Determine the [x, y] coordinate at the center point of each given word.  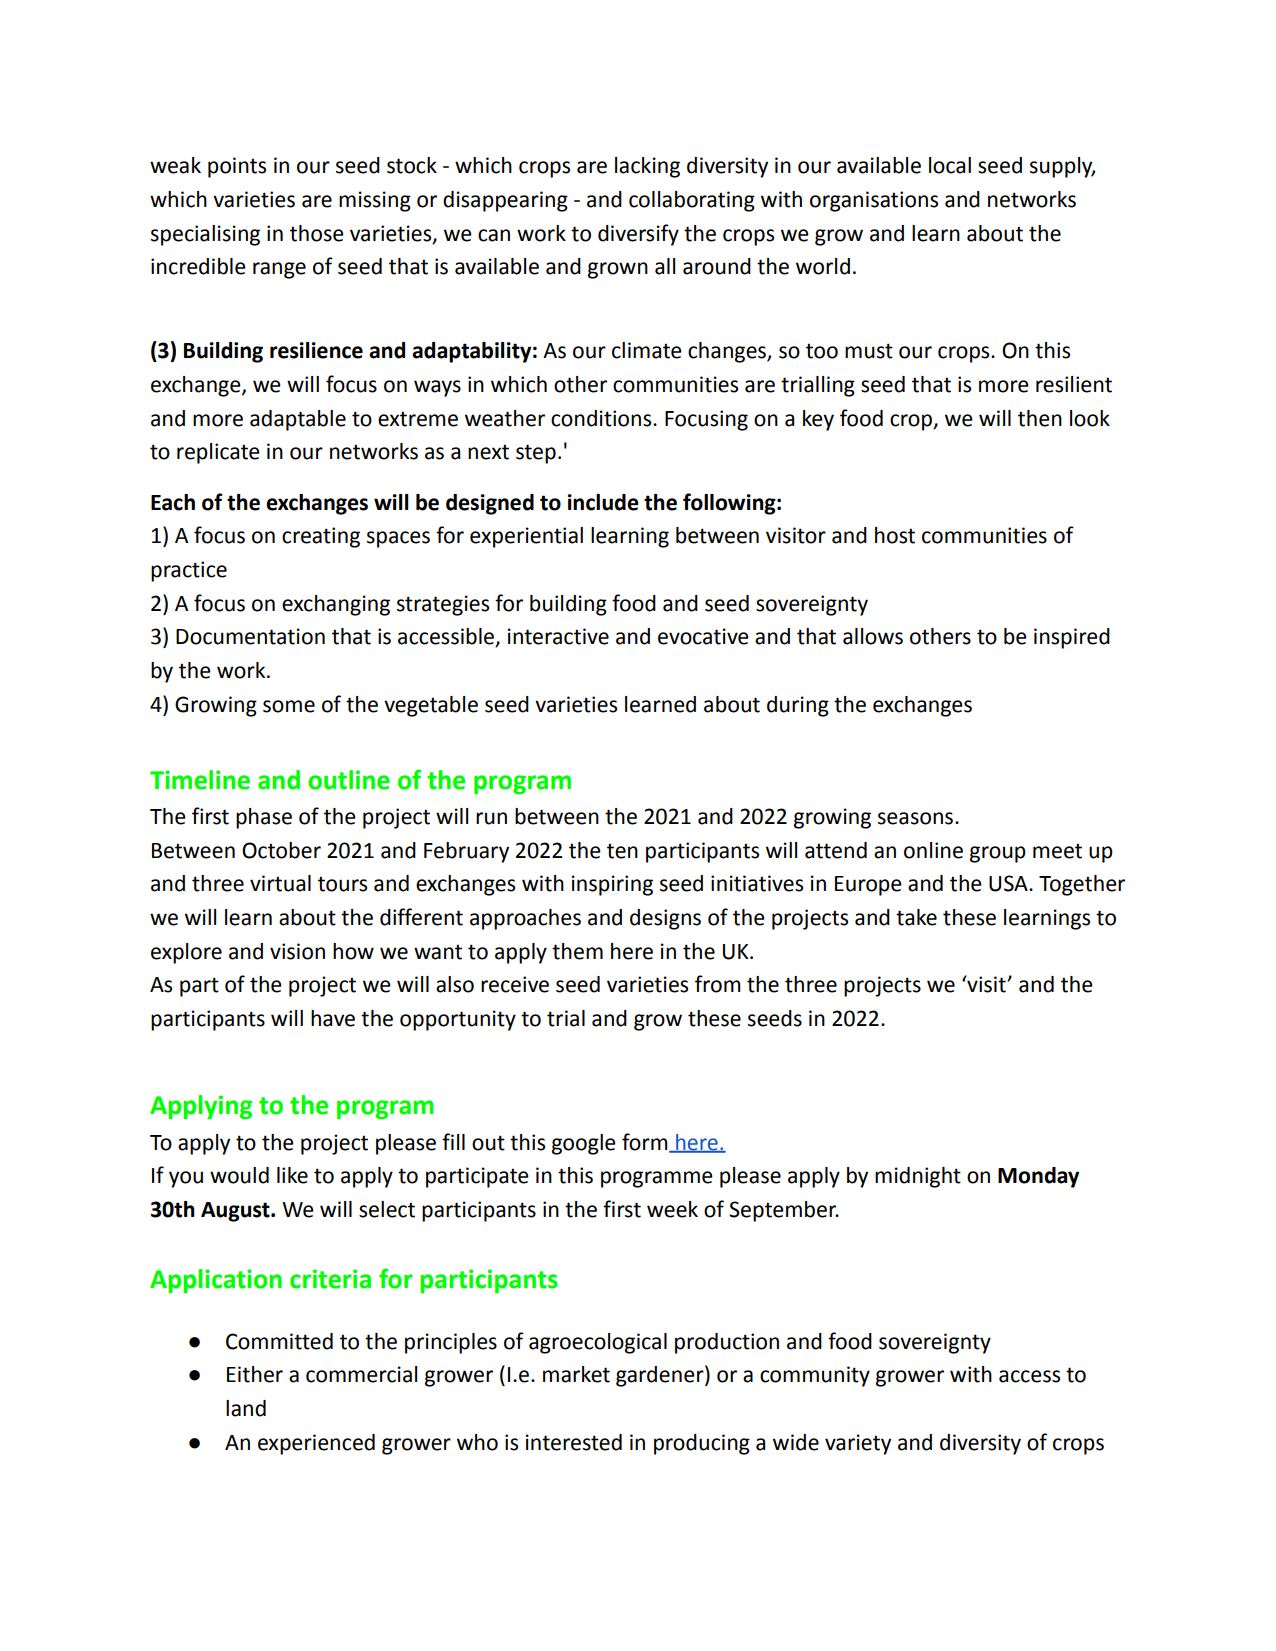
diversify [638, 235]
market [576, 1374]
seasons [917, 818]
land [246, 1408]
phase [264, 818]
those [317, 233]
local [950, 165]
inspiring [612, 885]
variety [858, 1444]
